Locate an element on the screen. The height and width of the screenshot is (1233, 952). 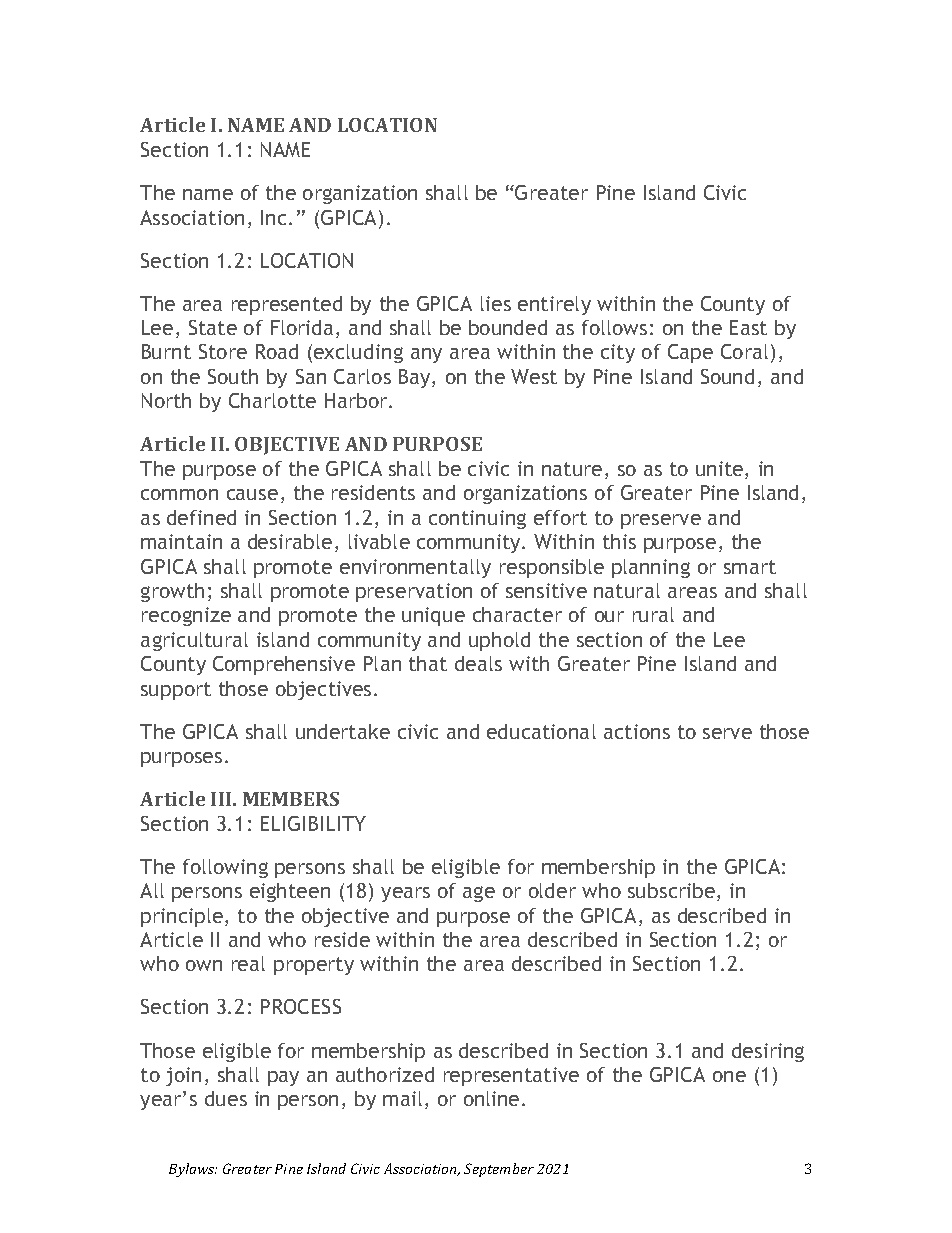
bounded is located at coordinates (508, 327).
